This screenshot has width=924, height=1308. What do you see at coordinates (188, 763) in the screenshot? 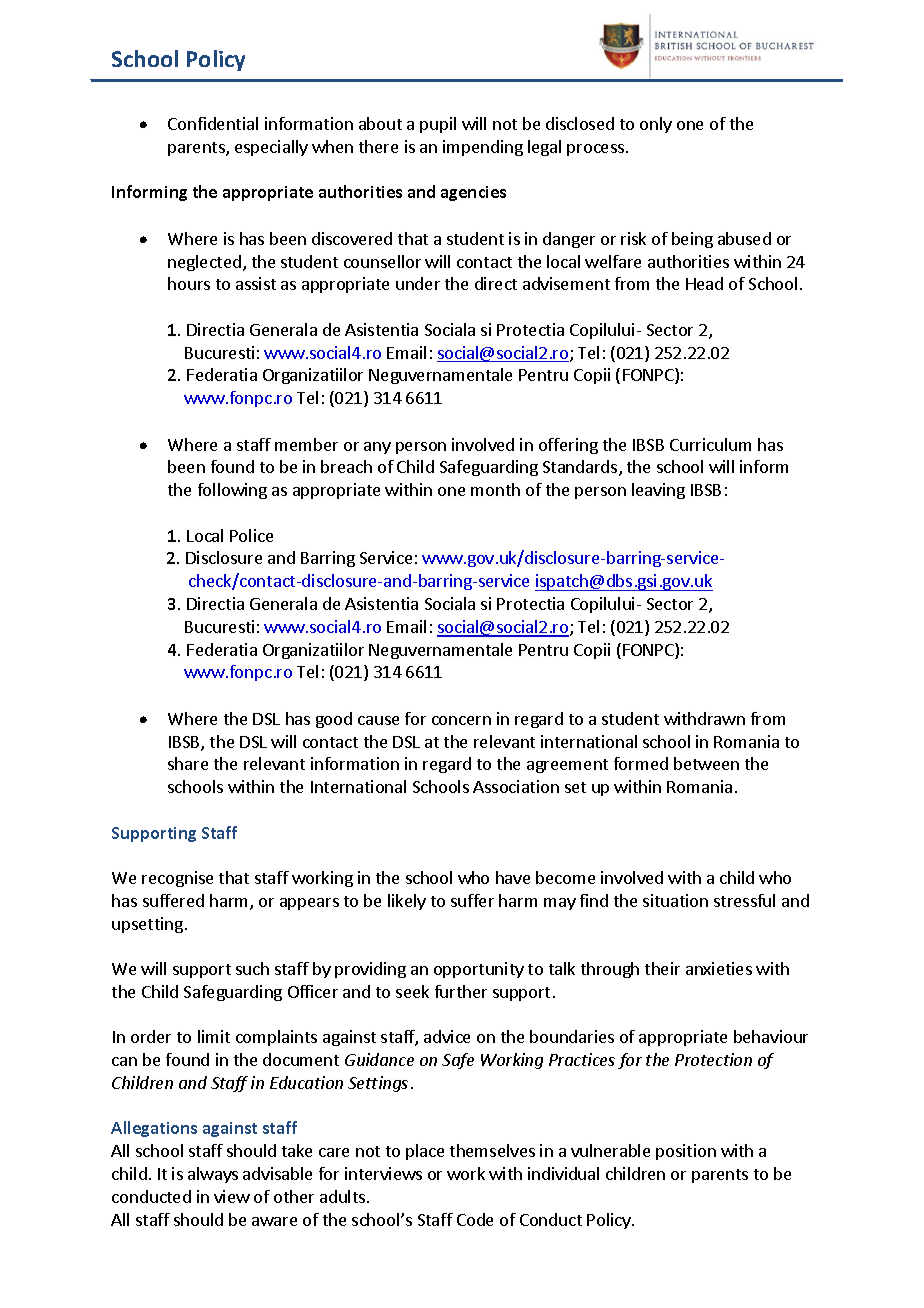
I see `share` at bounding box center [188, 763].
